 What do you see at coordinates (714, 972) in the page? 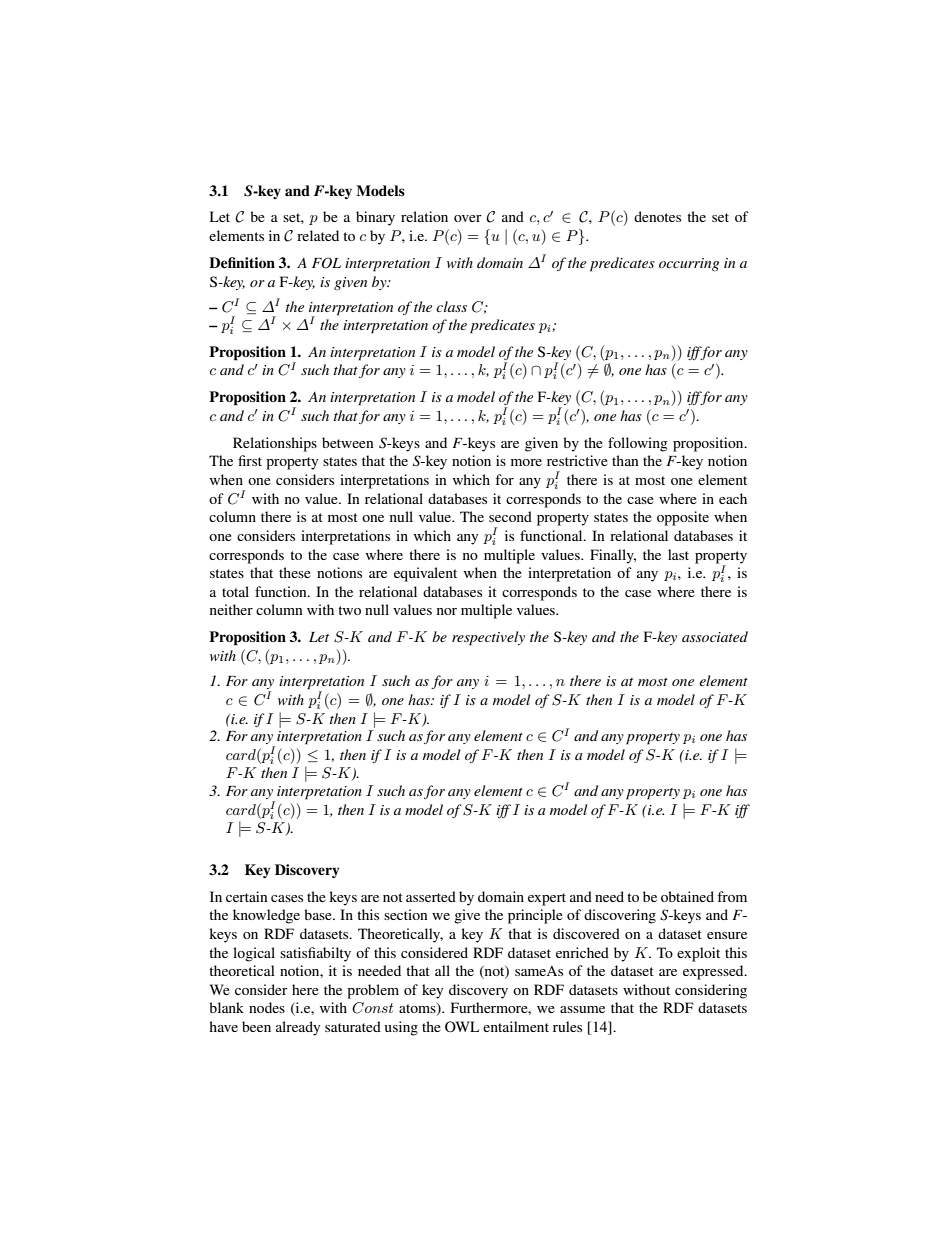
I see `expressed` at bounding box center [714, 972].
